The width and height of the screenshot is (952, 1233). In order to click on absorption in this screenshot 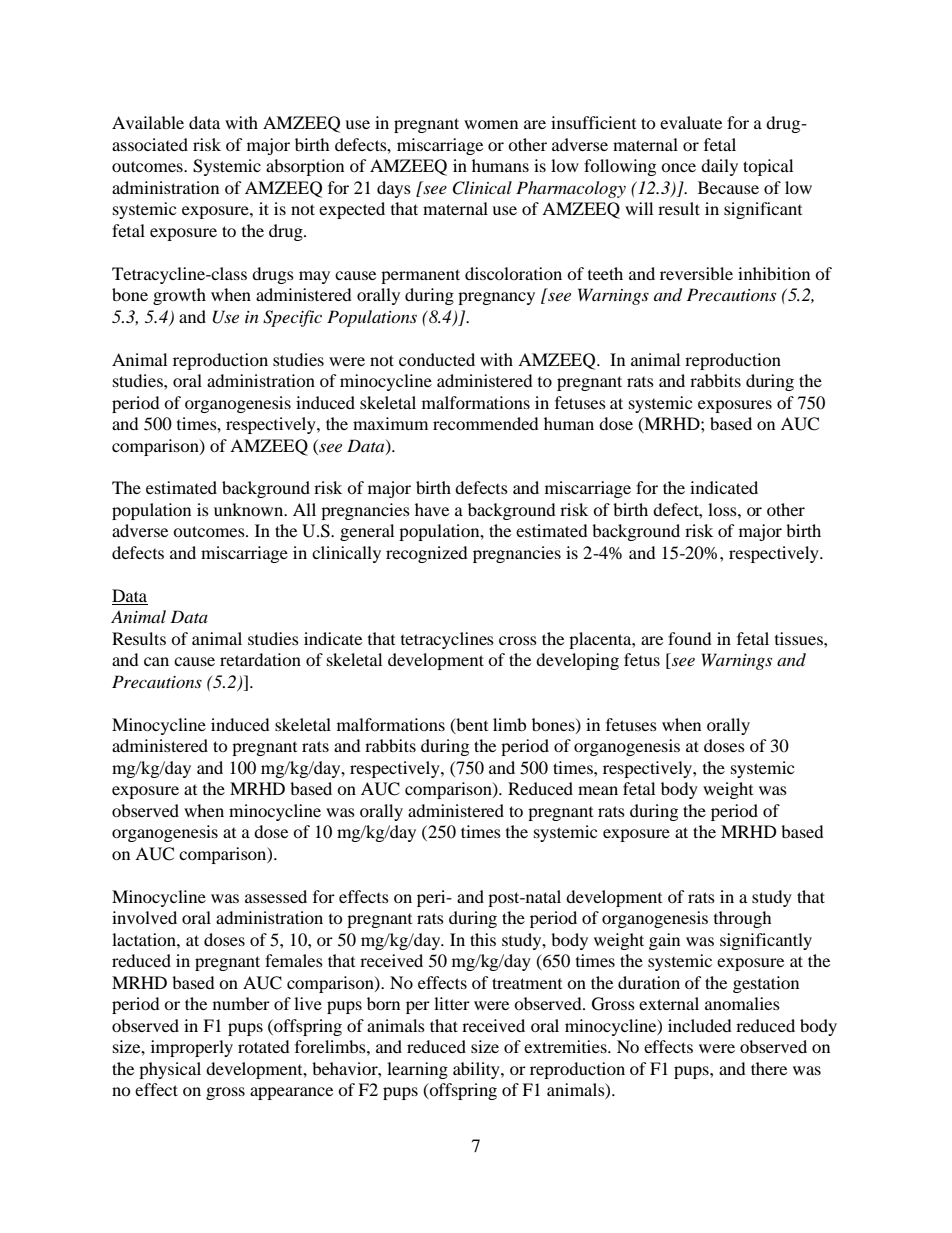, I will do `click(305, 167)`.
